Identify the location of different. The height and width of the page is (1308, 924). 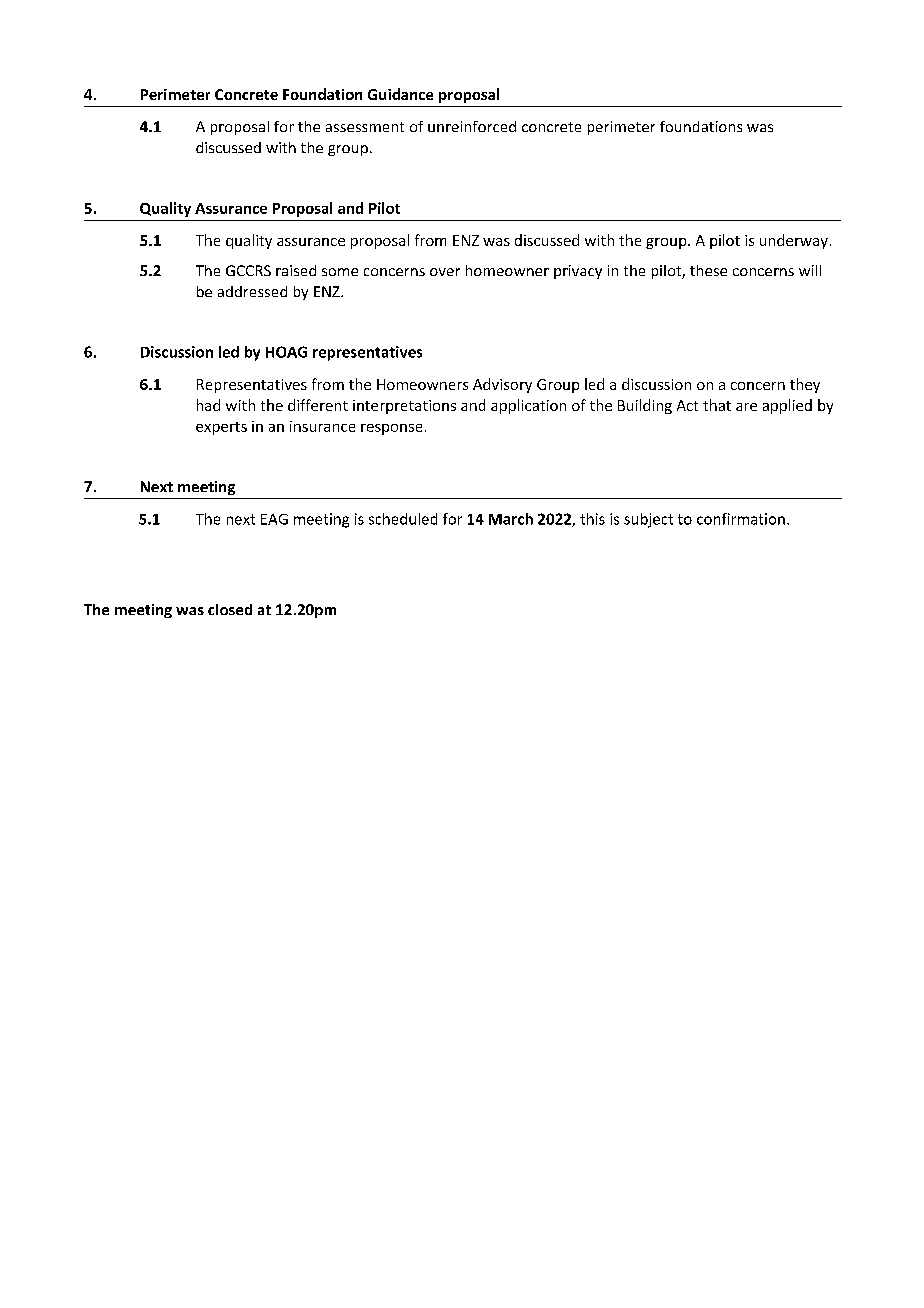
(318, 405).
